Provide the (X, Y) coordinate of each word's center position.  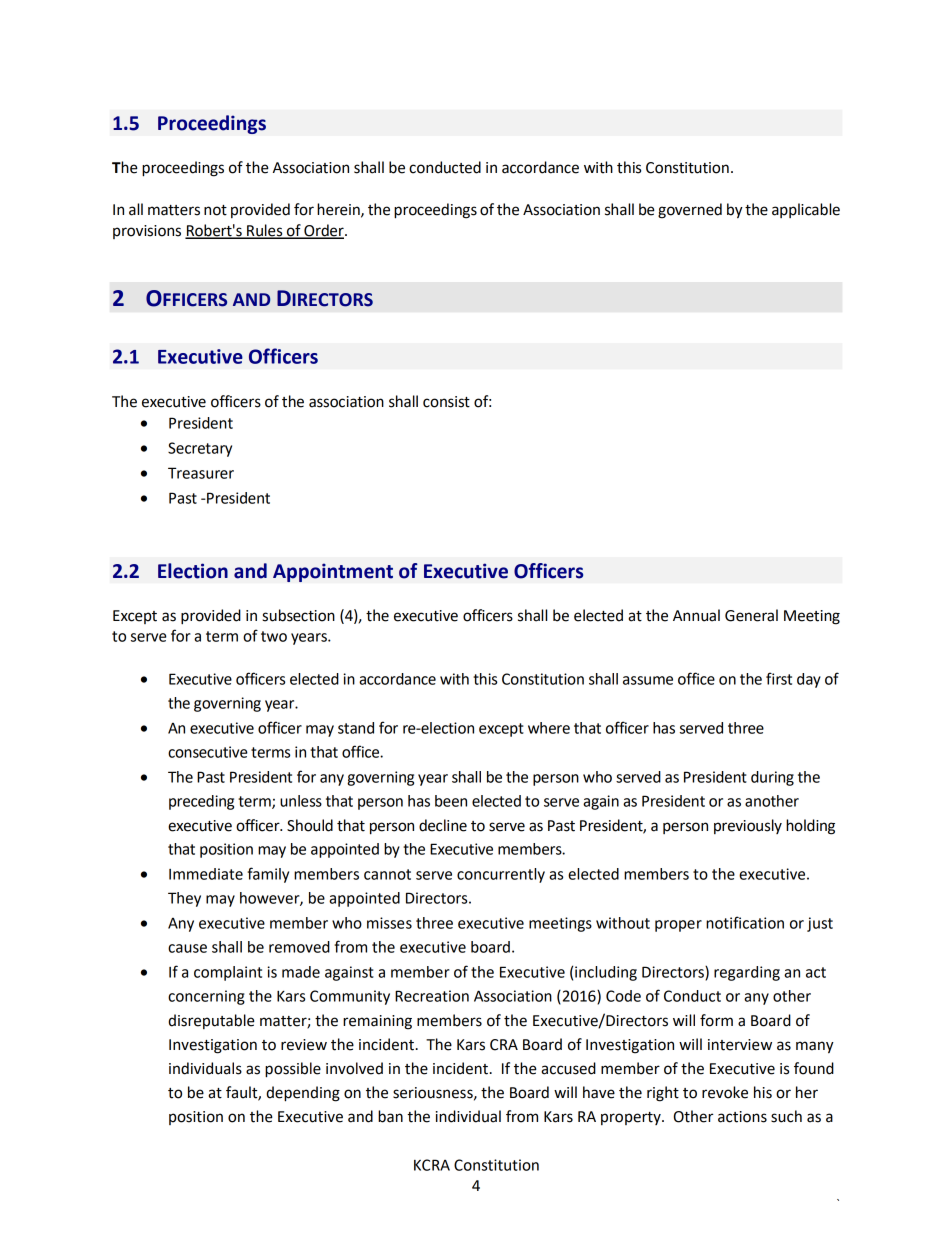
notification (745, 922)
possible (293, 1070)
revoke (725, 1092)
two (274, 636)
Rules (265, 231)
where (549, 728)
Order (324, 231)
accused (568, 1068)
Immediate (206, 874)
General (751, 615)
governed (690, 211)
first (779, 678)
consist (446, 402)
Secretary (200, 449)
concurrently (501, 875)
